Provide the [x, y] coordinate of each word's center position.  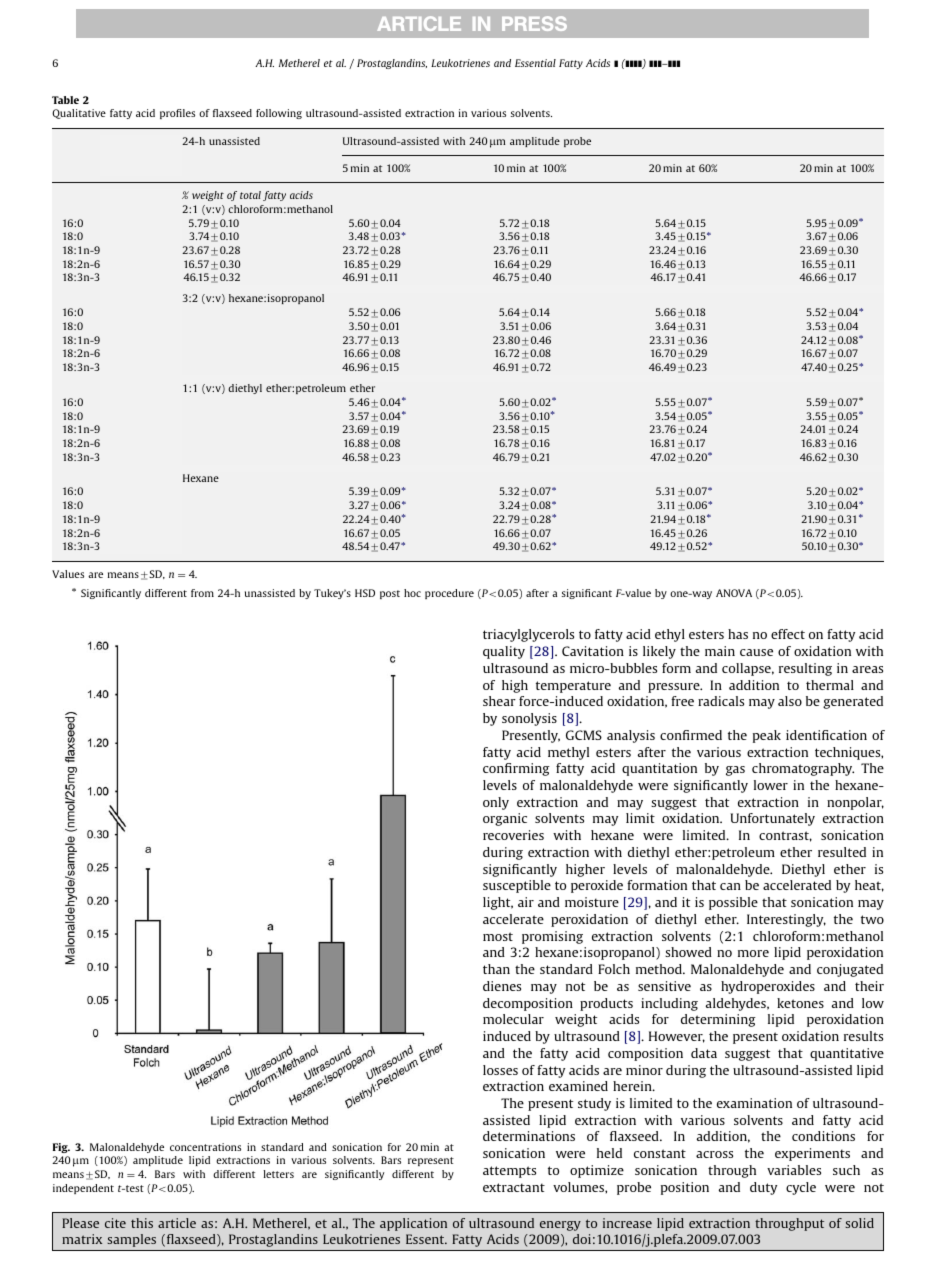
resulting [805, 669]
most [498, 936]
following [279, 114]
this [142, 1223]
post [390, 594]
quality [504, 652]
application [413, 1224]
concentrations [205, 1147]
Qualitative [79, 114]
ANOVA [734, 593]
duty [763, 1188]
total [250, 195]
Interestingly [786, 920]
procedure [449, 594]
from [202, 593]
